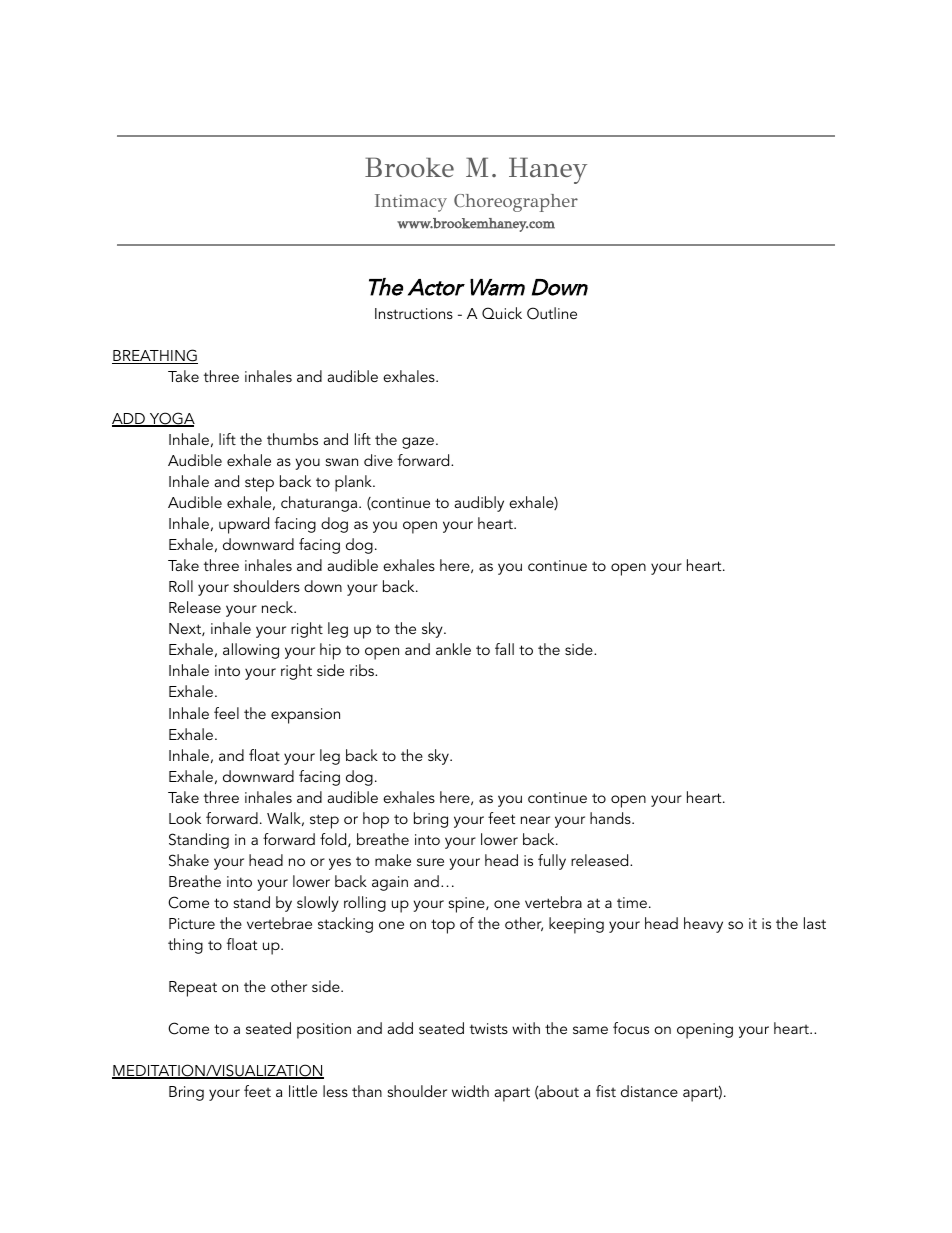 This screenshot has width=952, height=1233. Describe the element at coordinates (303, 1091) in the screenshot. I see `little` at that location.
